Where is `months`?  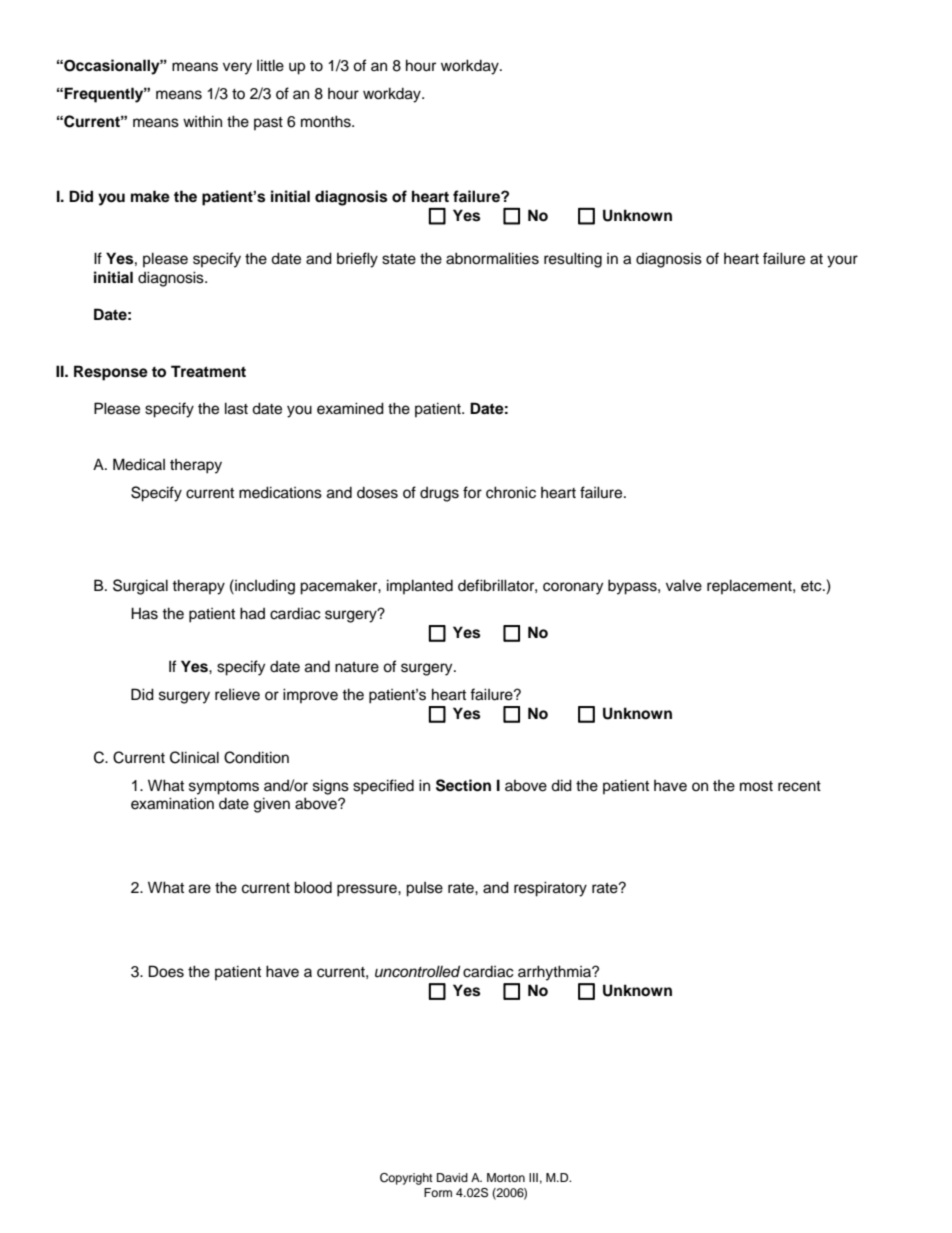
months is located at coordinates (327, 121).
